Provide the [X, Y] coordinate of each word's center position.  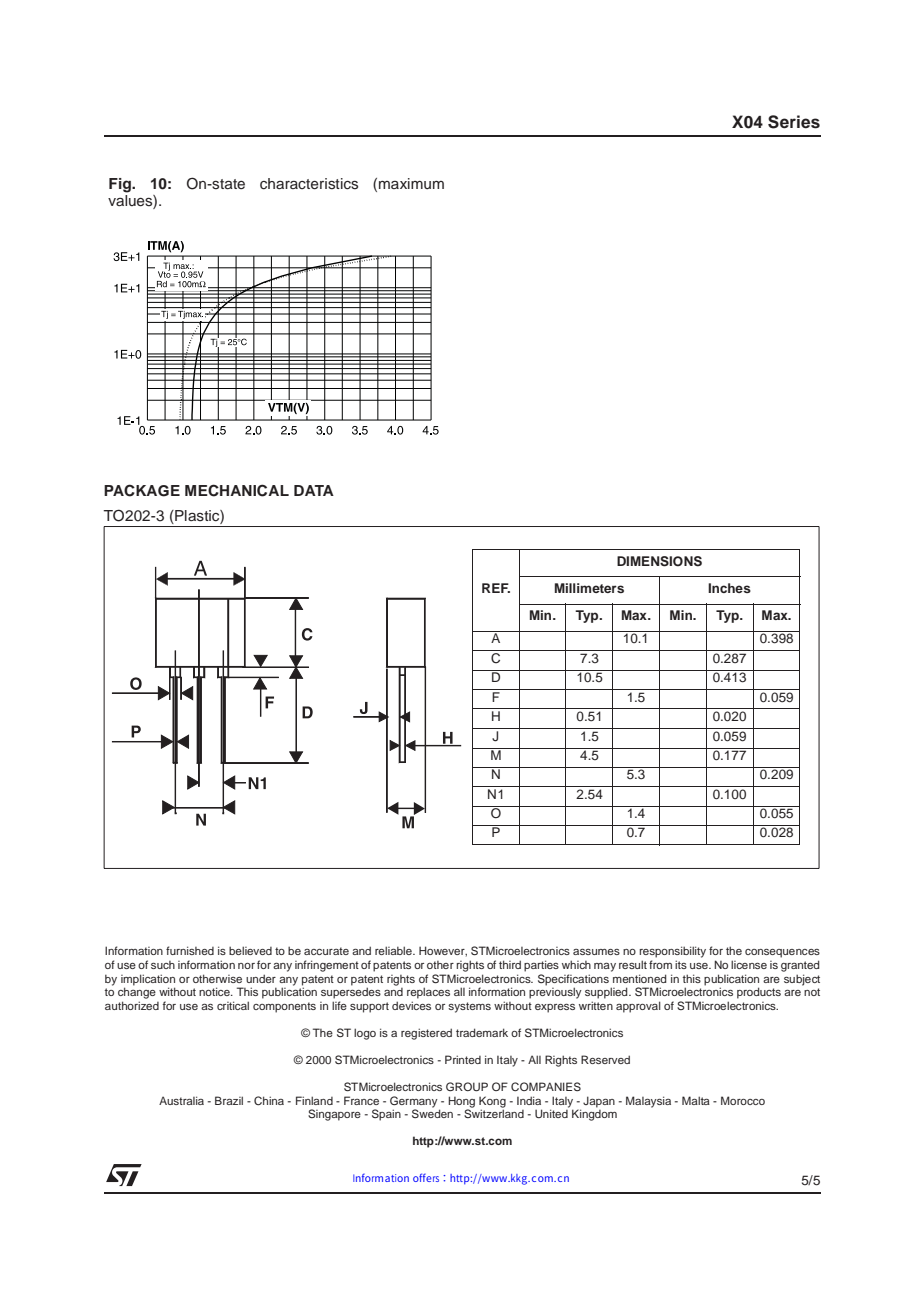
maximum [411, 183]
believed [250, 950]
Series [794, 122]
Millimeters [589, 588]
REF [496, 588]
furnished [190, 950]
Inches [729, 588]
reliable [394, 950]
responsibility [672, 952]
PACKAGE [142, 490]
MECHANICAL [237, 490]
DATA [314, 490]
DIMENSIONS [659, 561]
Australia [181, 1100]
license [749, 964]
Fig [121, 185]
